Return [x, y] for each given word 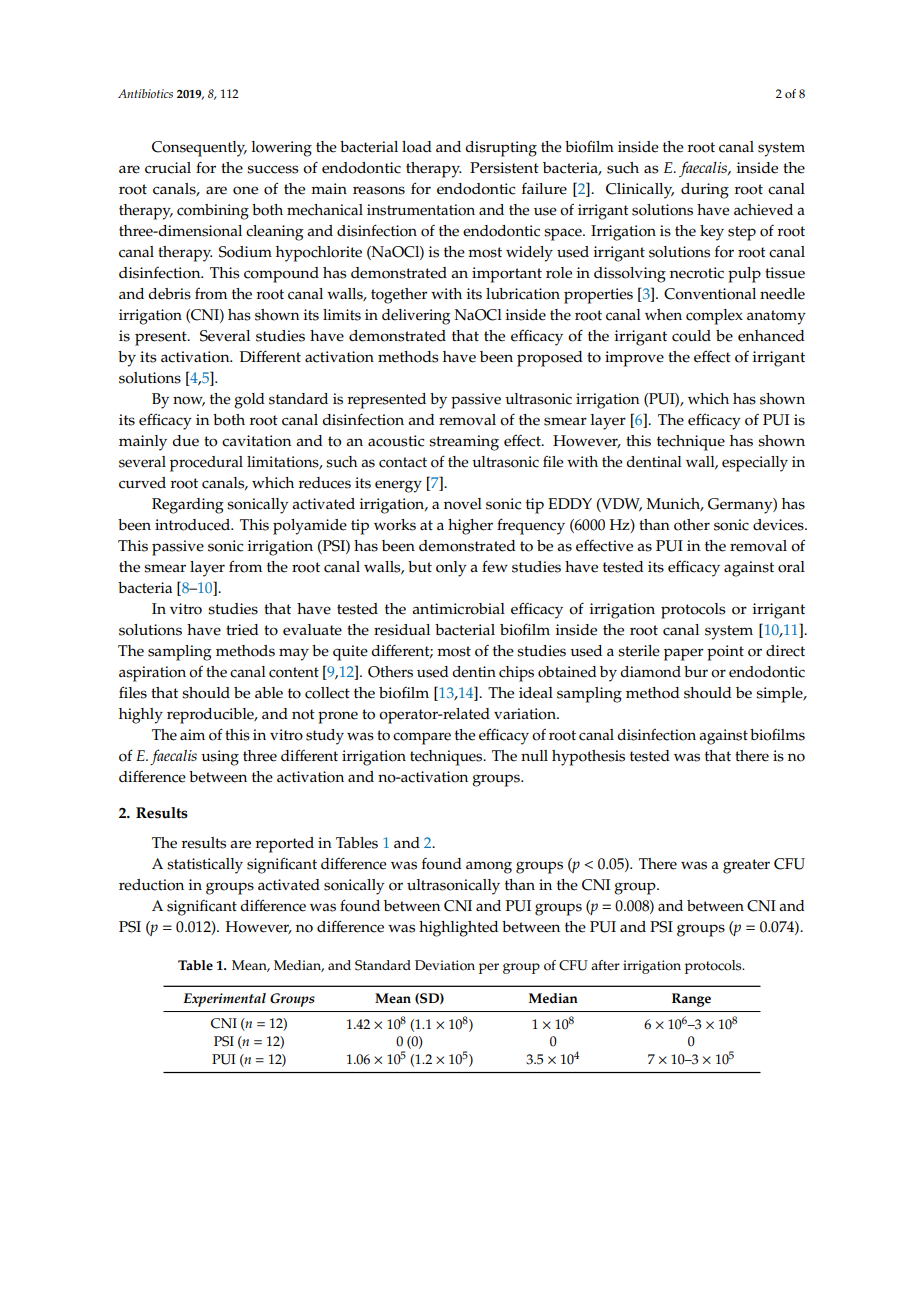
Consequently [199, 149]
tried [242, 630]
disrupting [501, 149]
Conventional [710, 294]
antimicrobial [458, 609]
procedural [206, 464]
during [705, 191]
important [507, 275]
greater [746, 866]
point [725, 653]
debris [169, 294]
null [534, 755]
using [220, 758]
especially [755, 464]
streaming [464, 443]
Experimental [224, 1000]
